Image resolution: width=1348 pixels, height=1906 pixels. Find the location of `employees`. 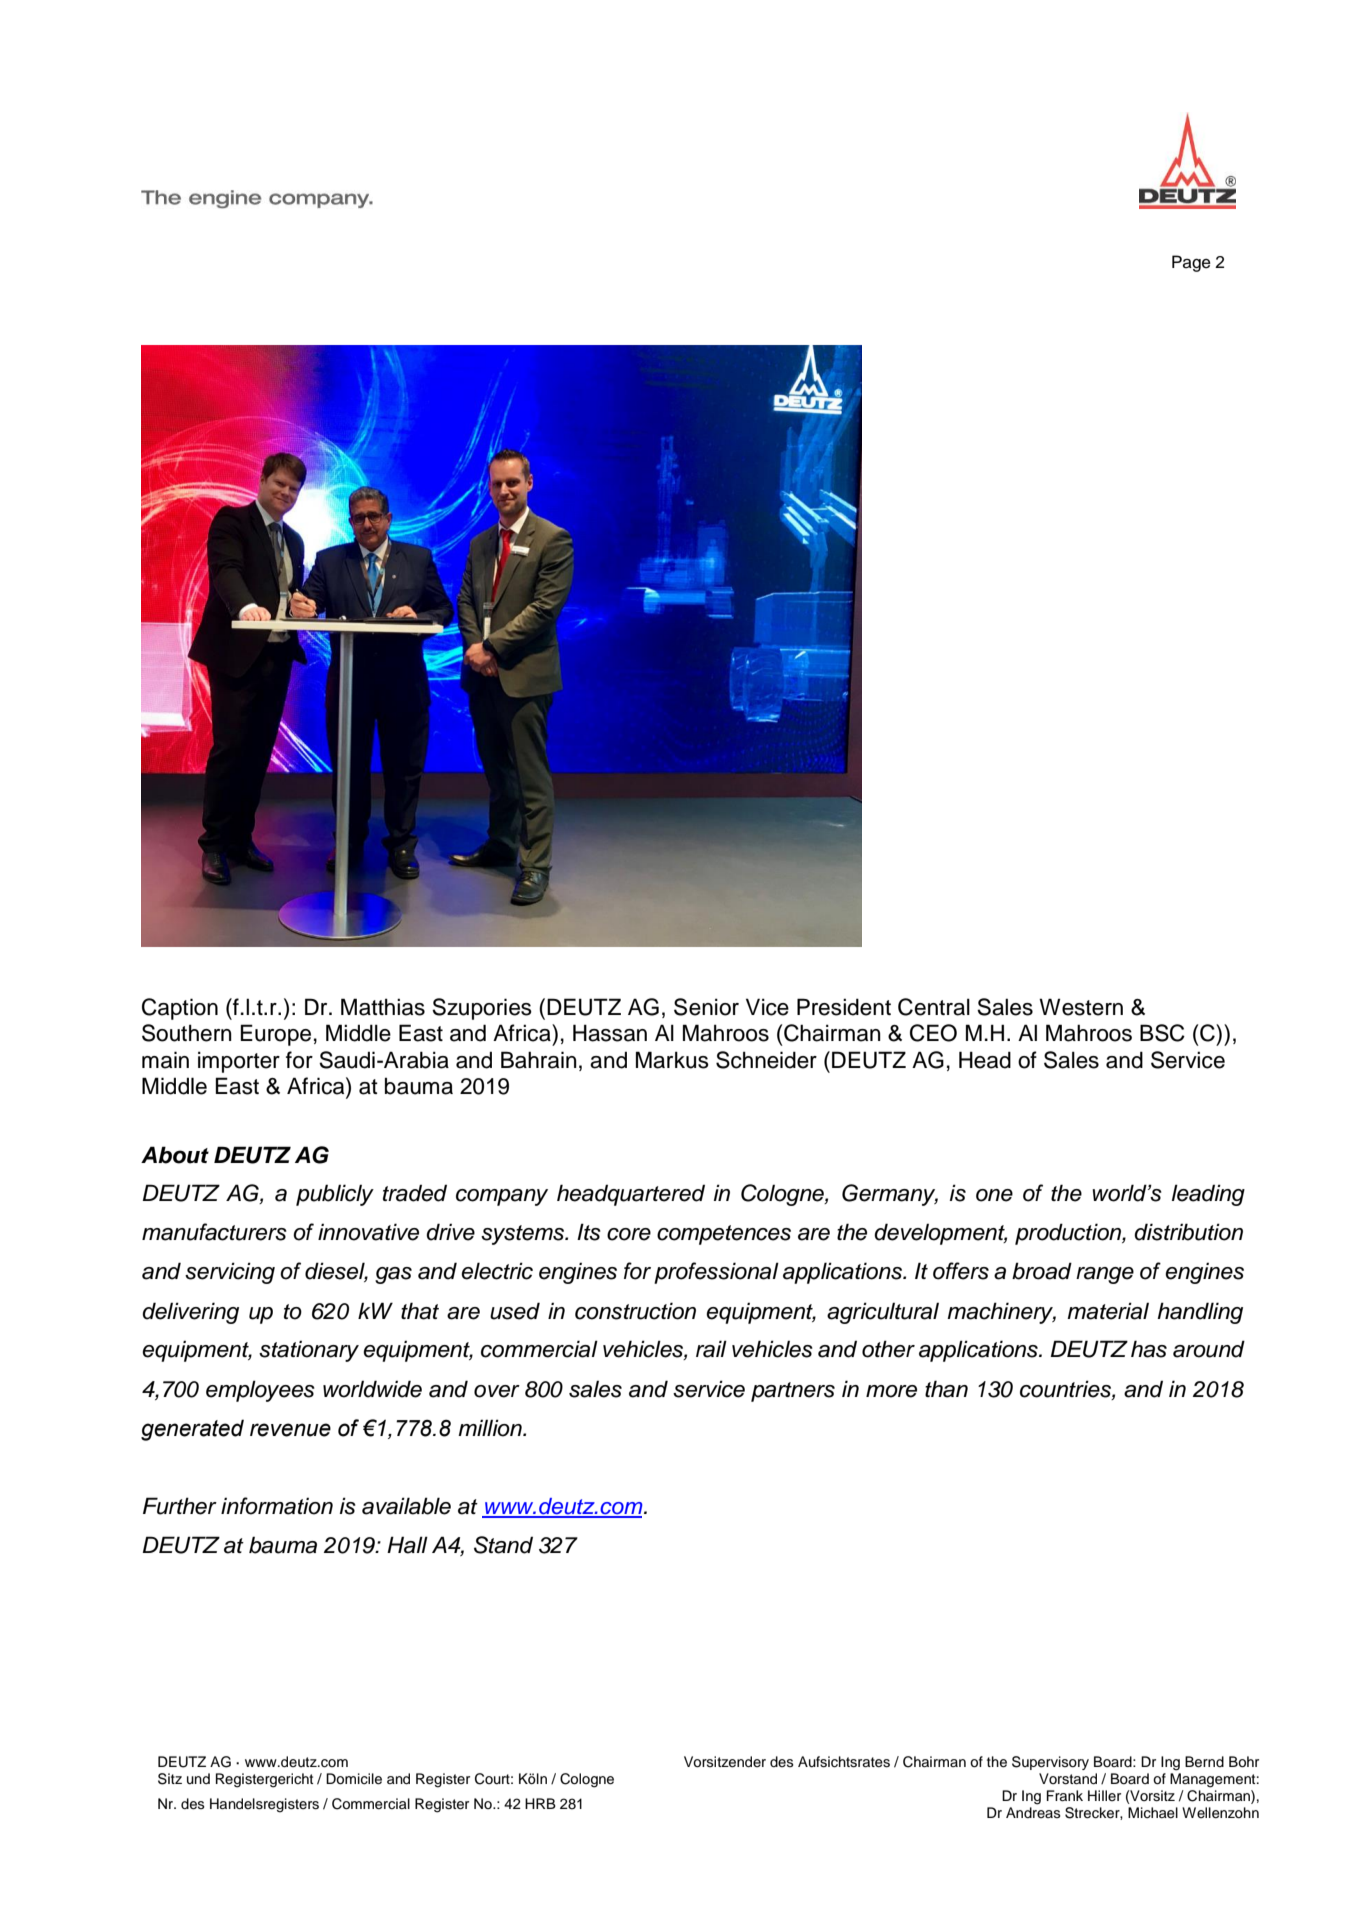

employees is located at coordinates (260, 1391).
